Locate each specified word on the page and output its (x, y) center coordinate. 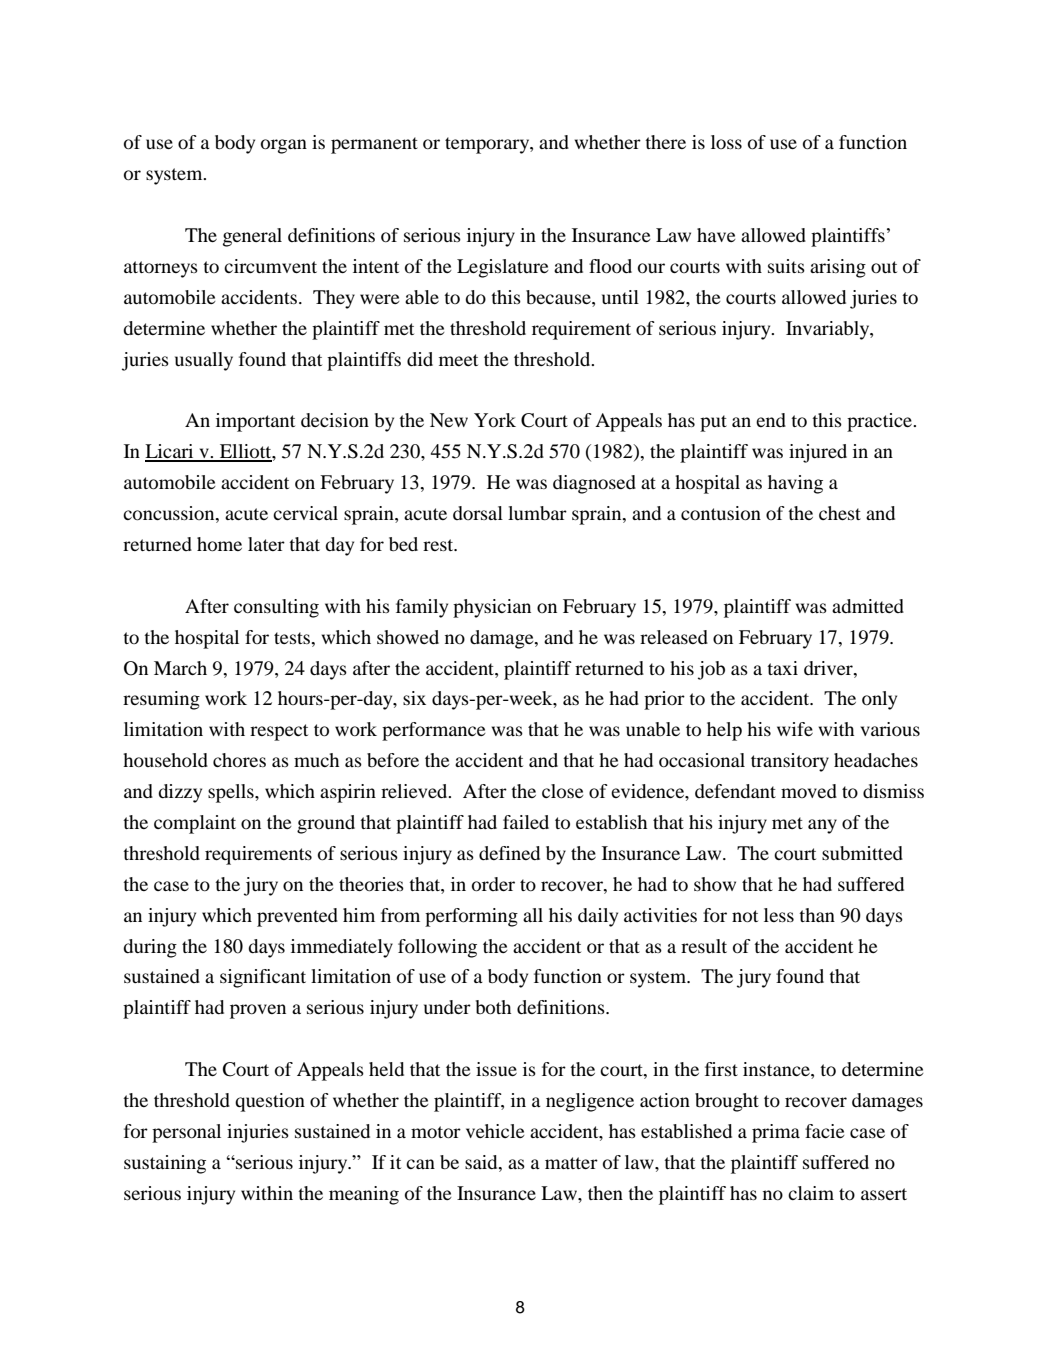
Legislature (503, 268)
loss (726, 142)
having (795, 484)
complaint (195, 824)
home (219, 544)
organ (284, 146)
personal (186, 1133)
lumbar (537, 513)
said (482, 1162)
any (822, 826)
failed (526, 822)
